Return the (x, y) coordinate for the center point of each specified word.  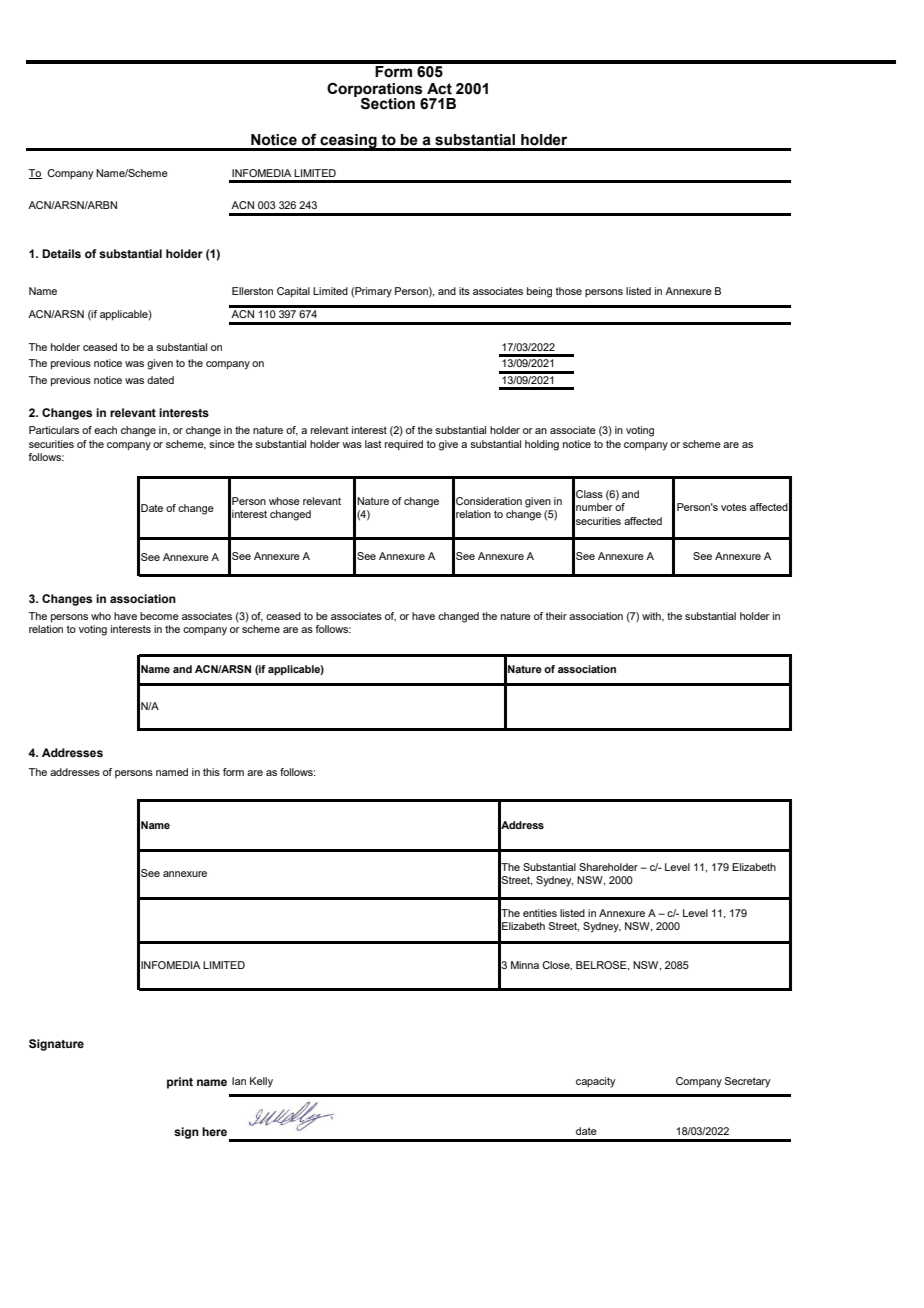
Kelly (261, 1082)
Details (61, 253)
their (556, 616)
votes (734, 507)
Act (439, 89)
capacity (596, 1082)
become (159, 616)
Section (388, 103)
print (180, 1083)
